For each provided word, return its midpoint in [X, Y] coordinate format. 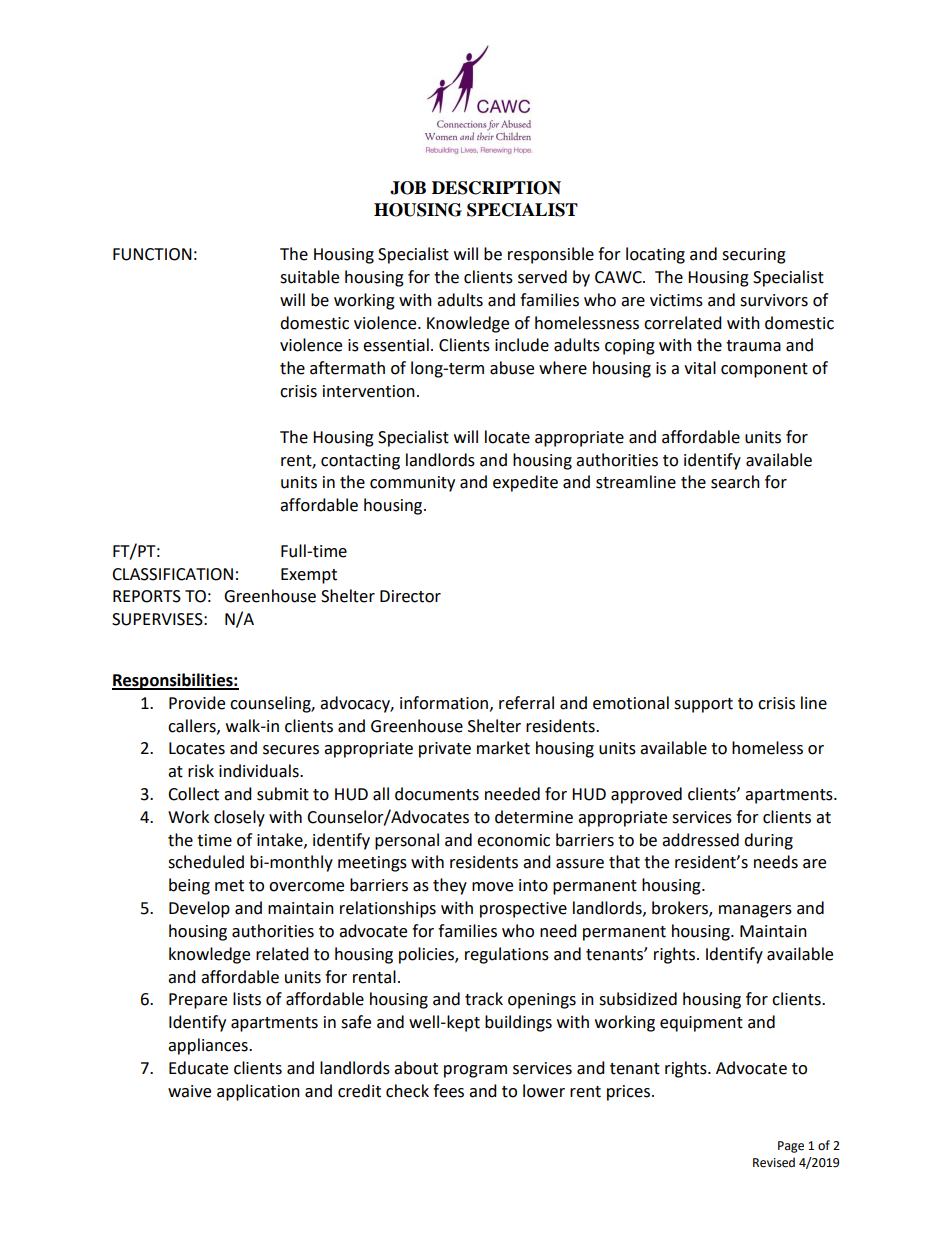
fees [448, 1091]
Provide [197, 703]
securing [754, 256]
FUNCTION [152, 254]
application [258, 1092]
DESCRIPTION [496, 188]
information [444, 703]
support [703, 705]
